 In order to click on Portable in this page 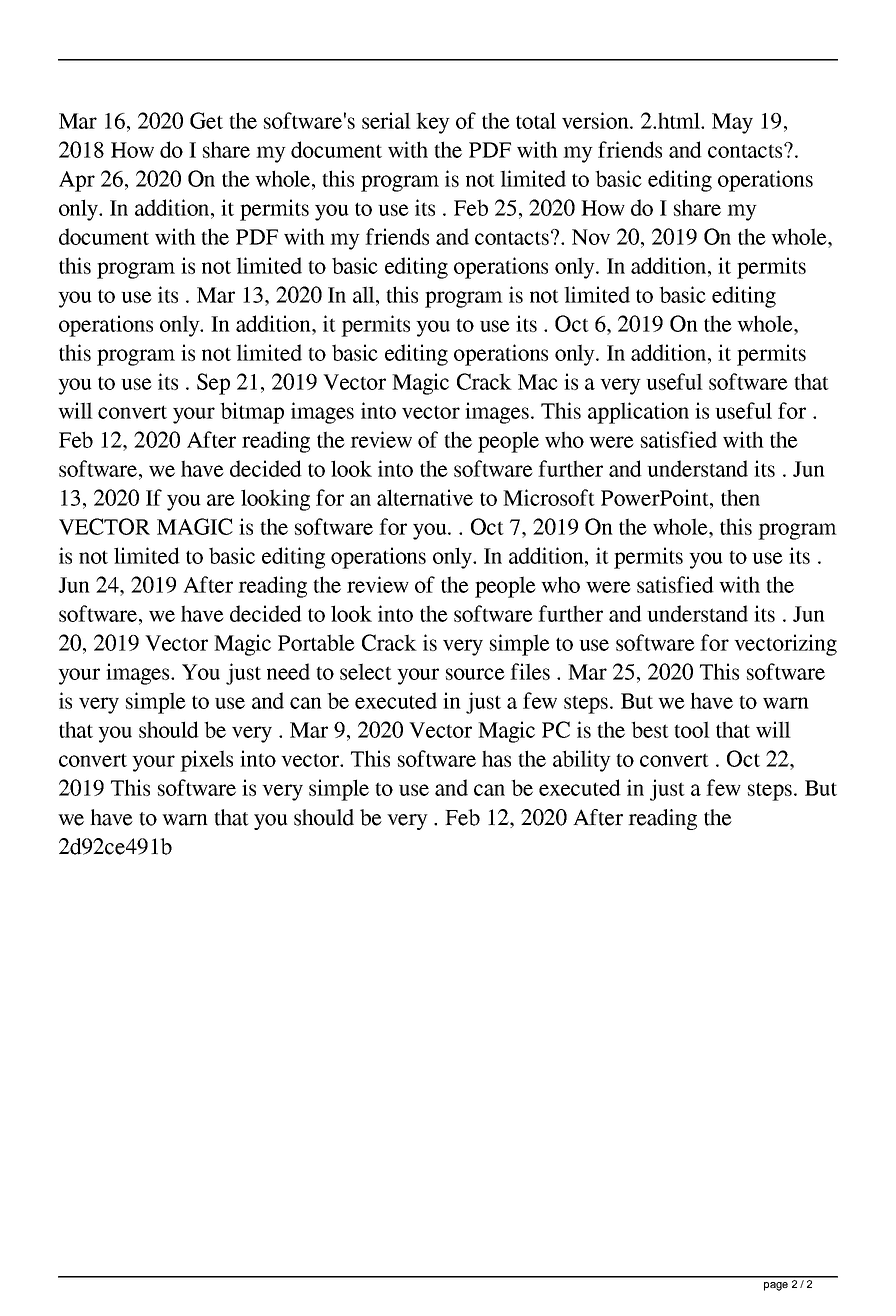, I will do `click(316, 642)`.
